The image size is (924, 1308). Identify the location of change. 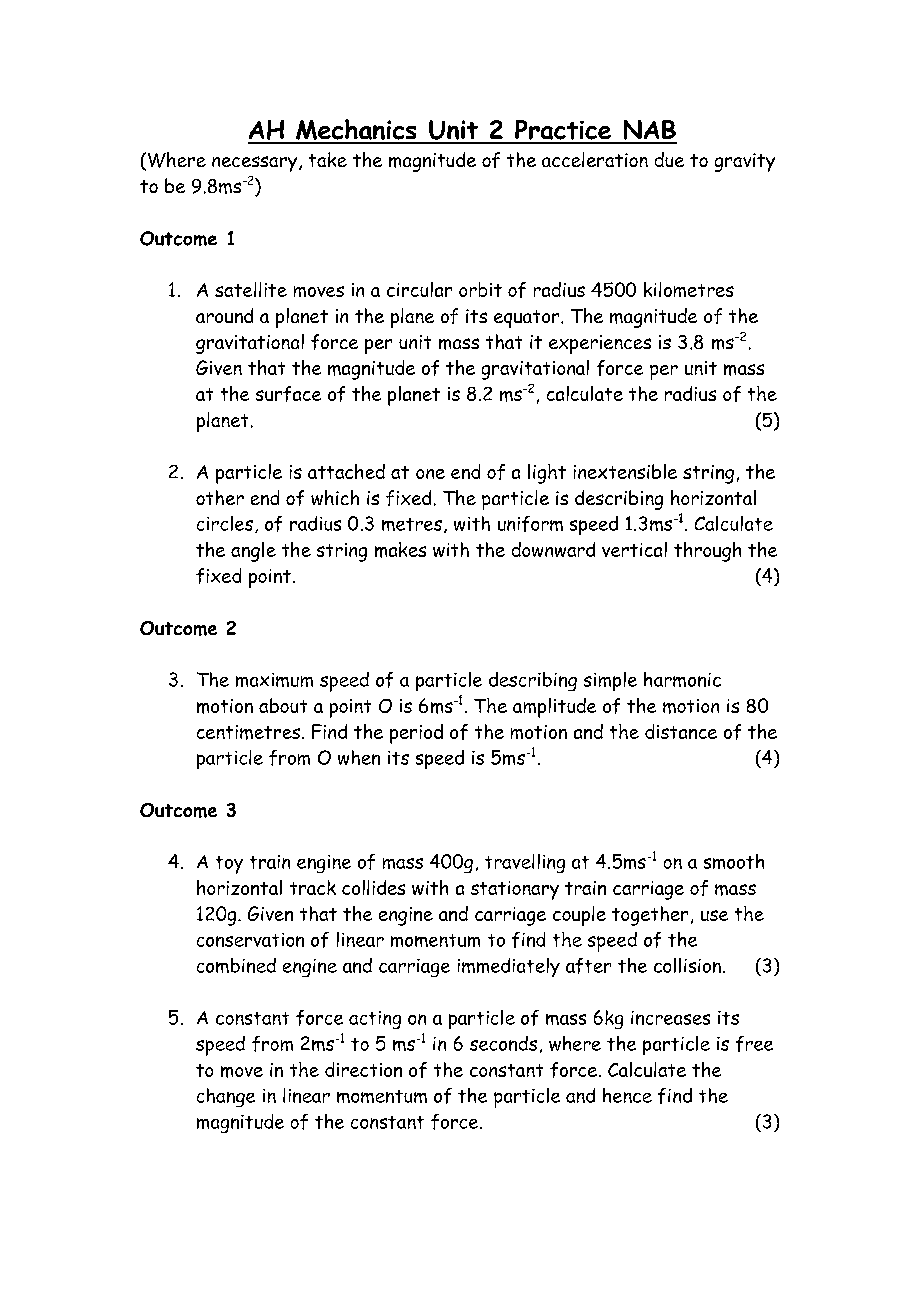
(226, 1097).
